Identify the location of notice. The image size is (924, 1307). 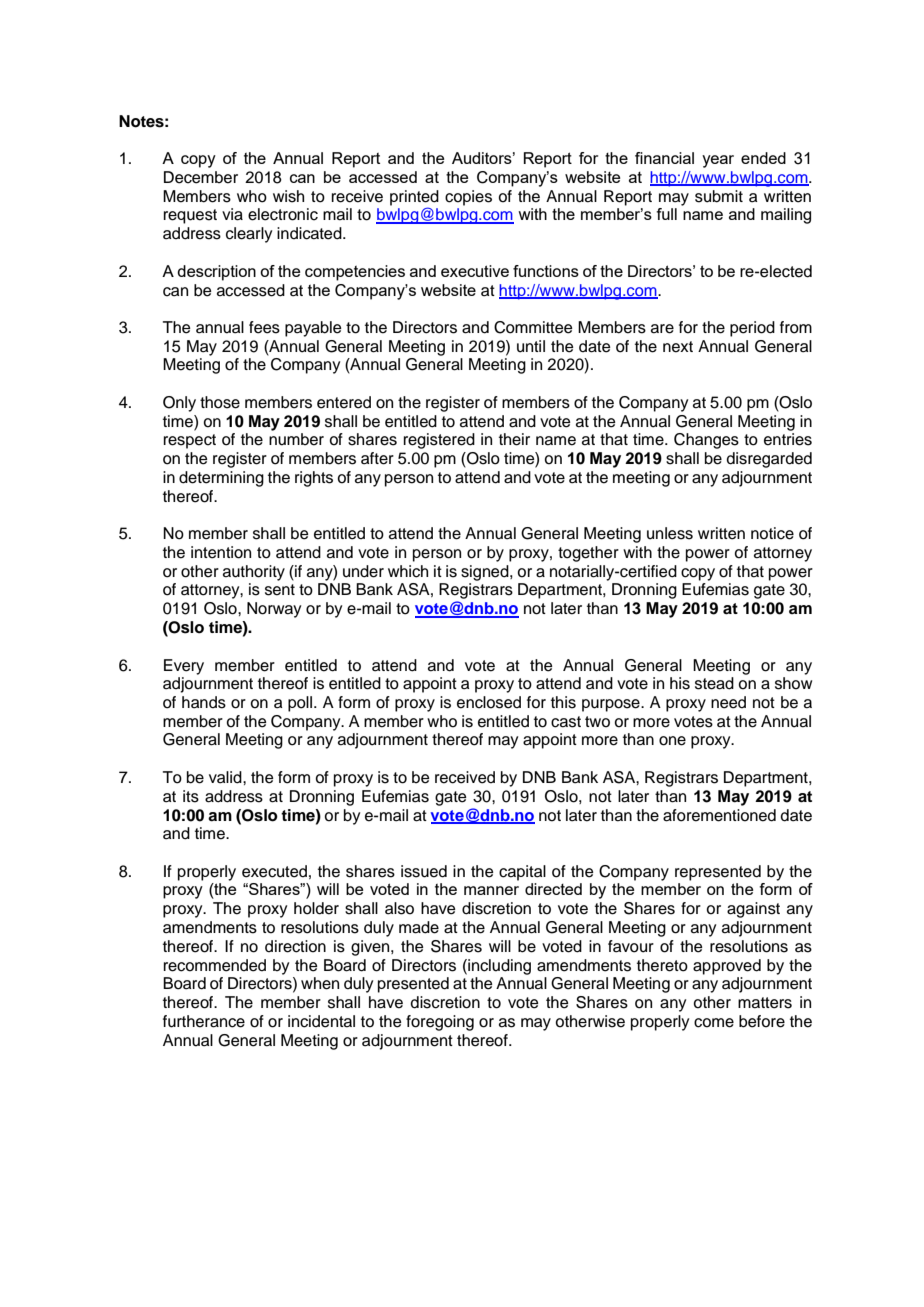
(772, 533).
